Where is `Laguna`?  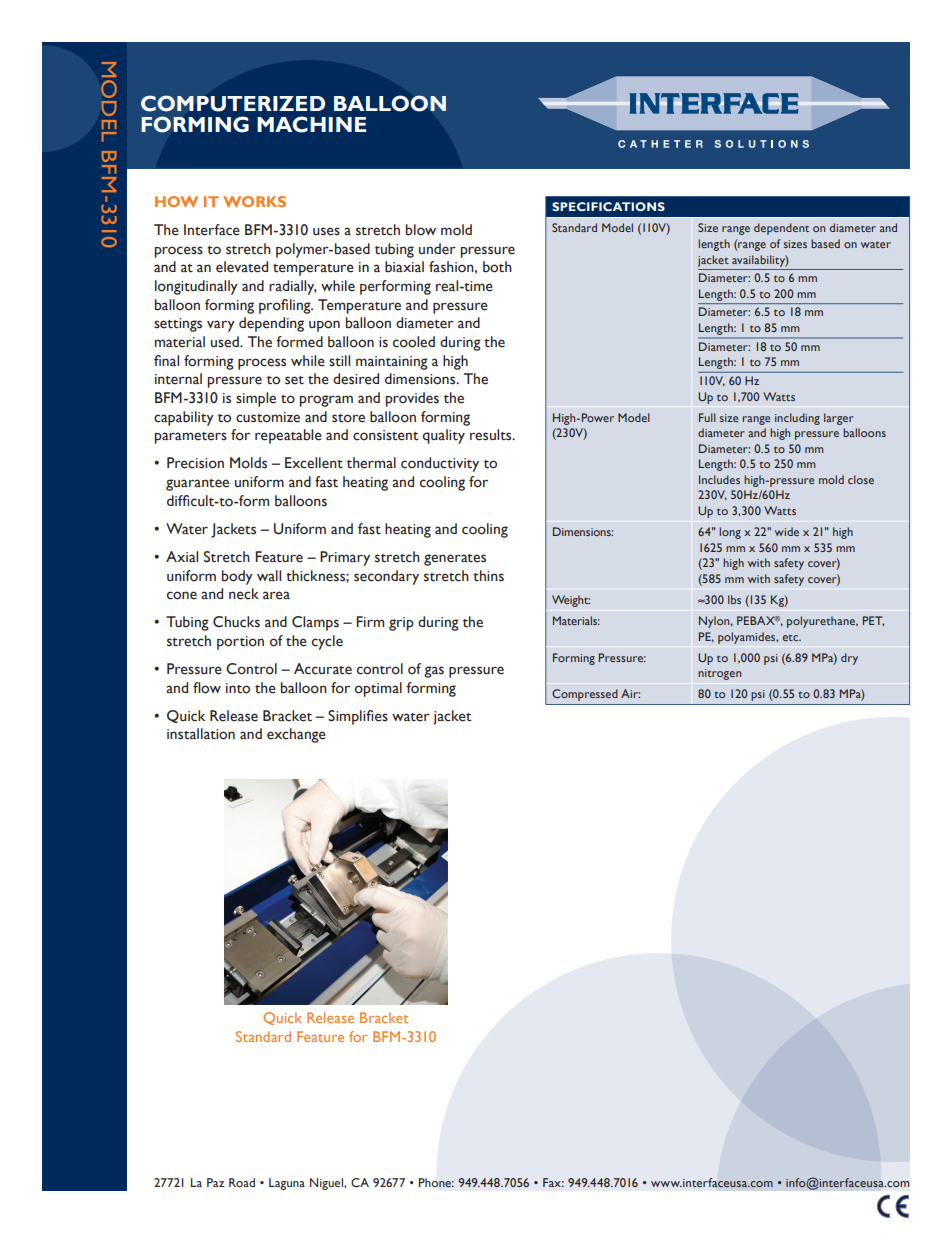
Laguna is located at coordinates (287, 1184).
